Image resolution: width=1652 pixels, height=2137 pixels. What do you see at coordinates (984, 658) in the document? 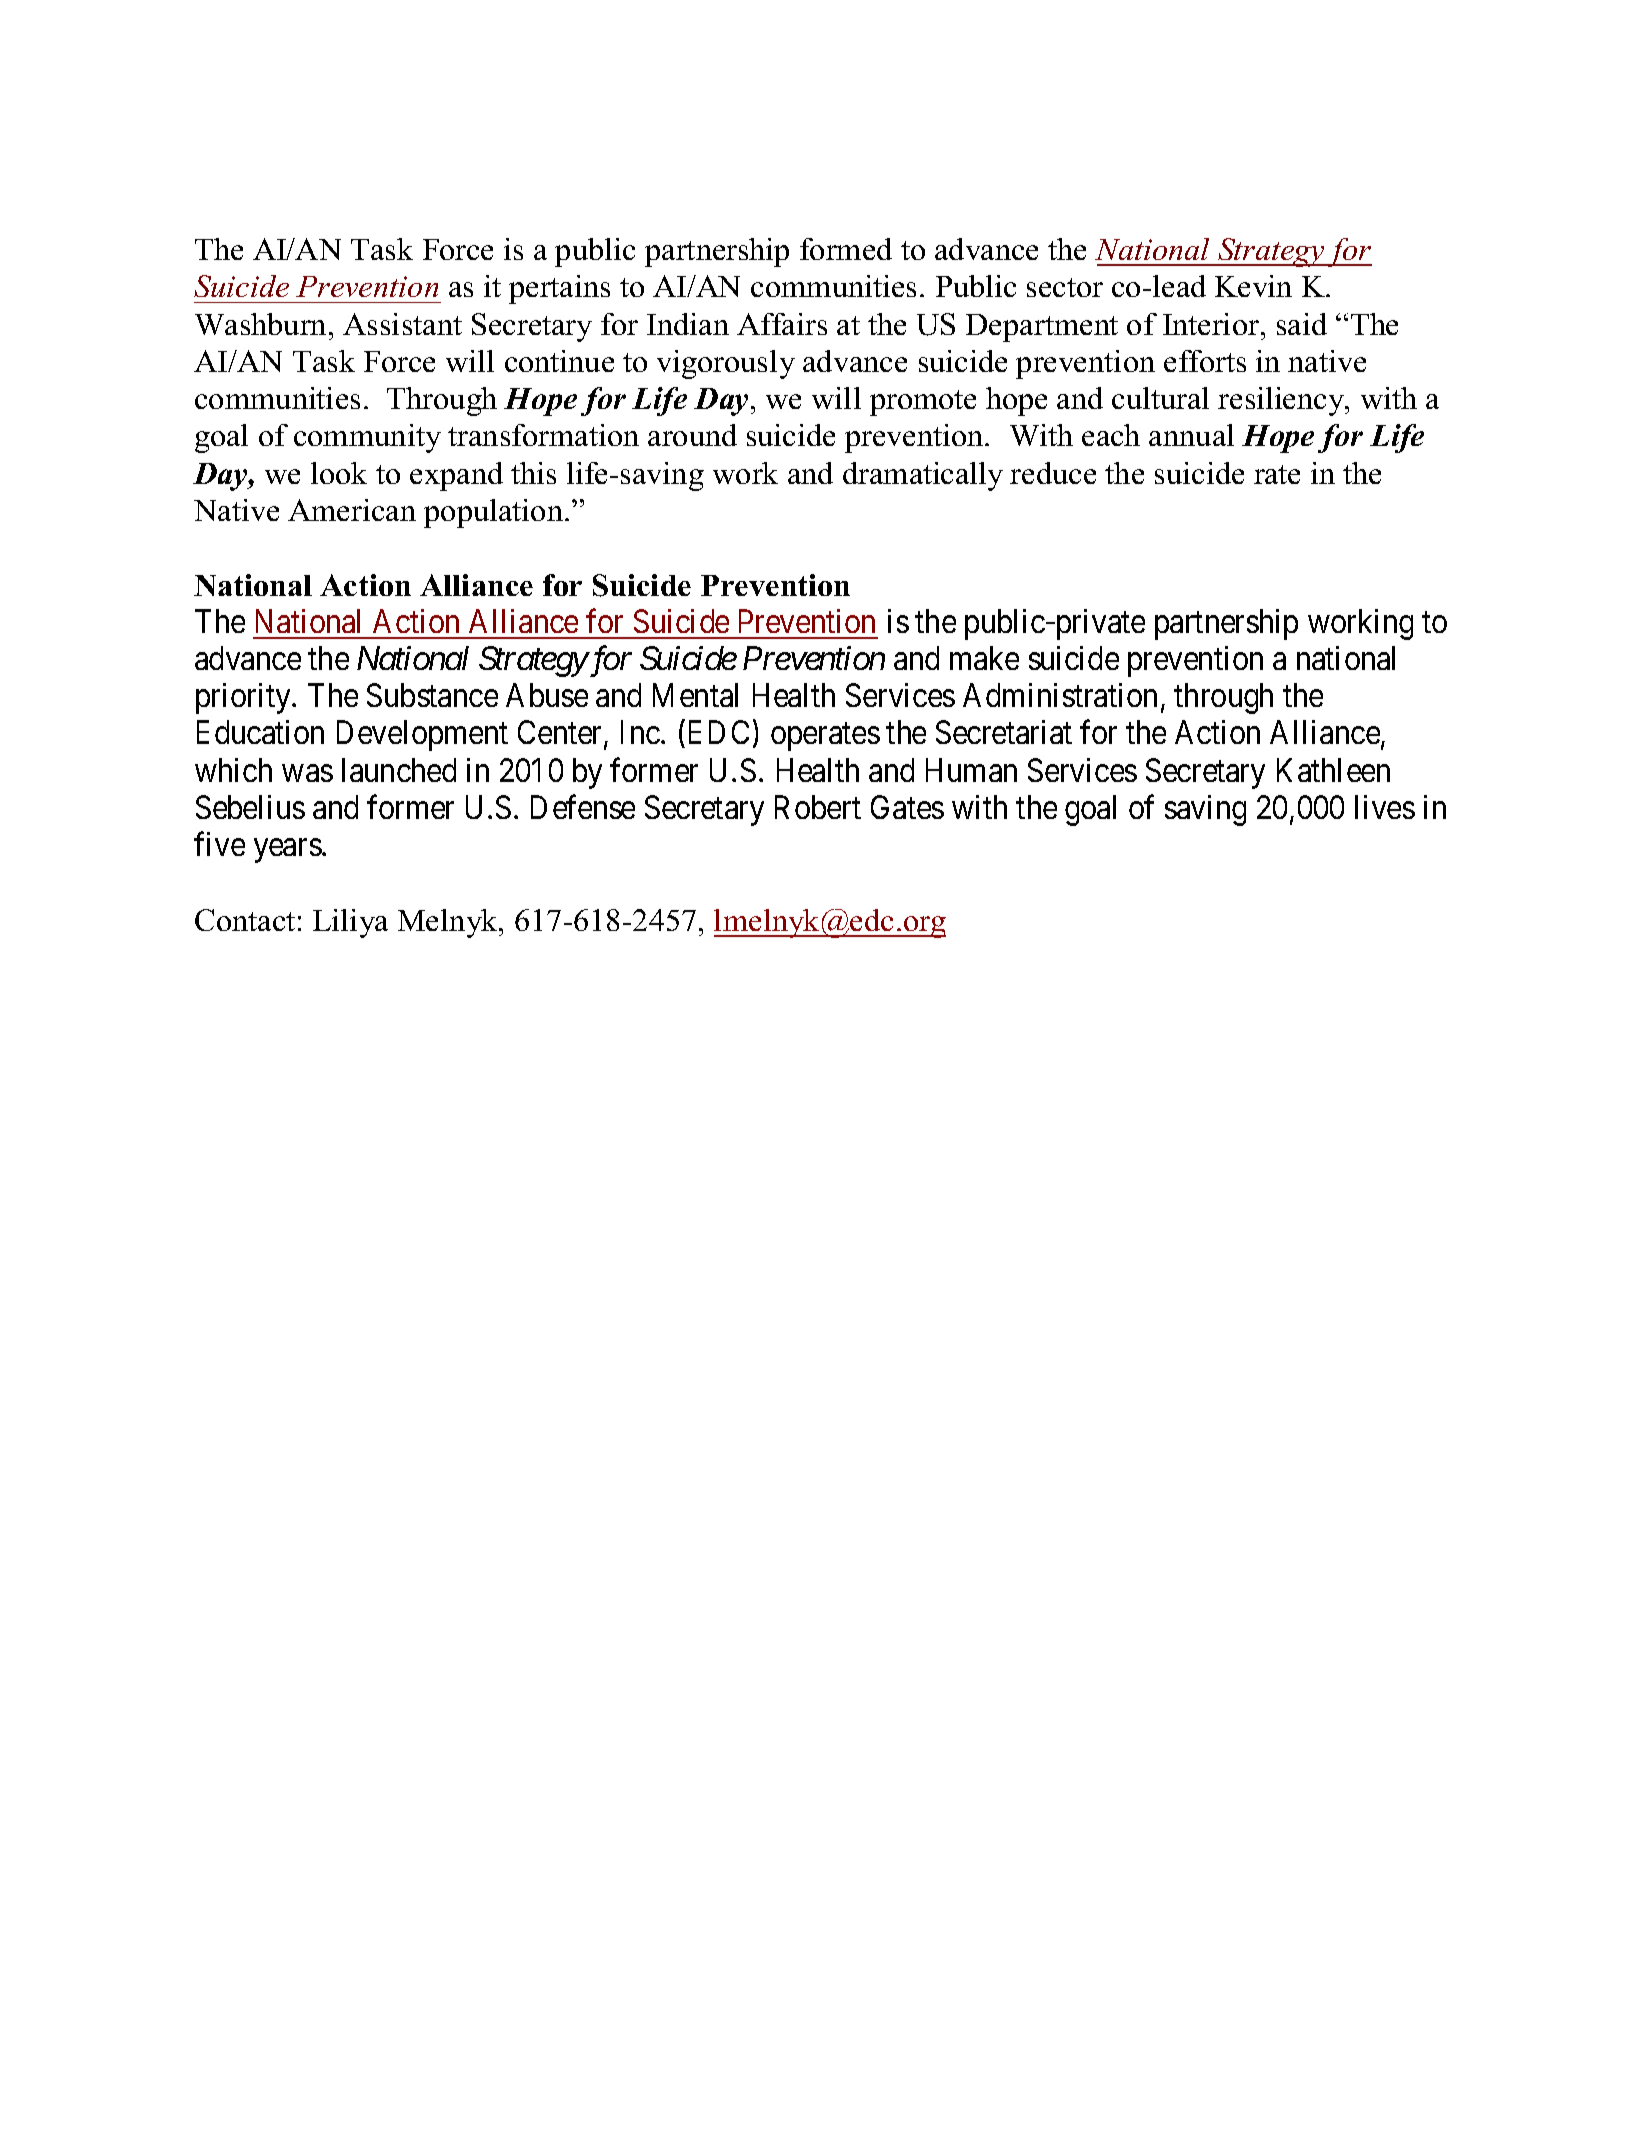
I see `make` at bounding box center [984, 658].
